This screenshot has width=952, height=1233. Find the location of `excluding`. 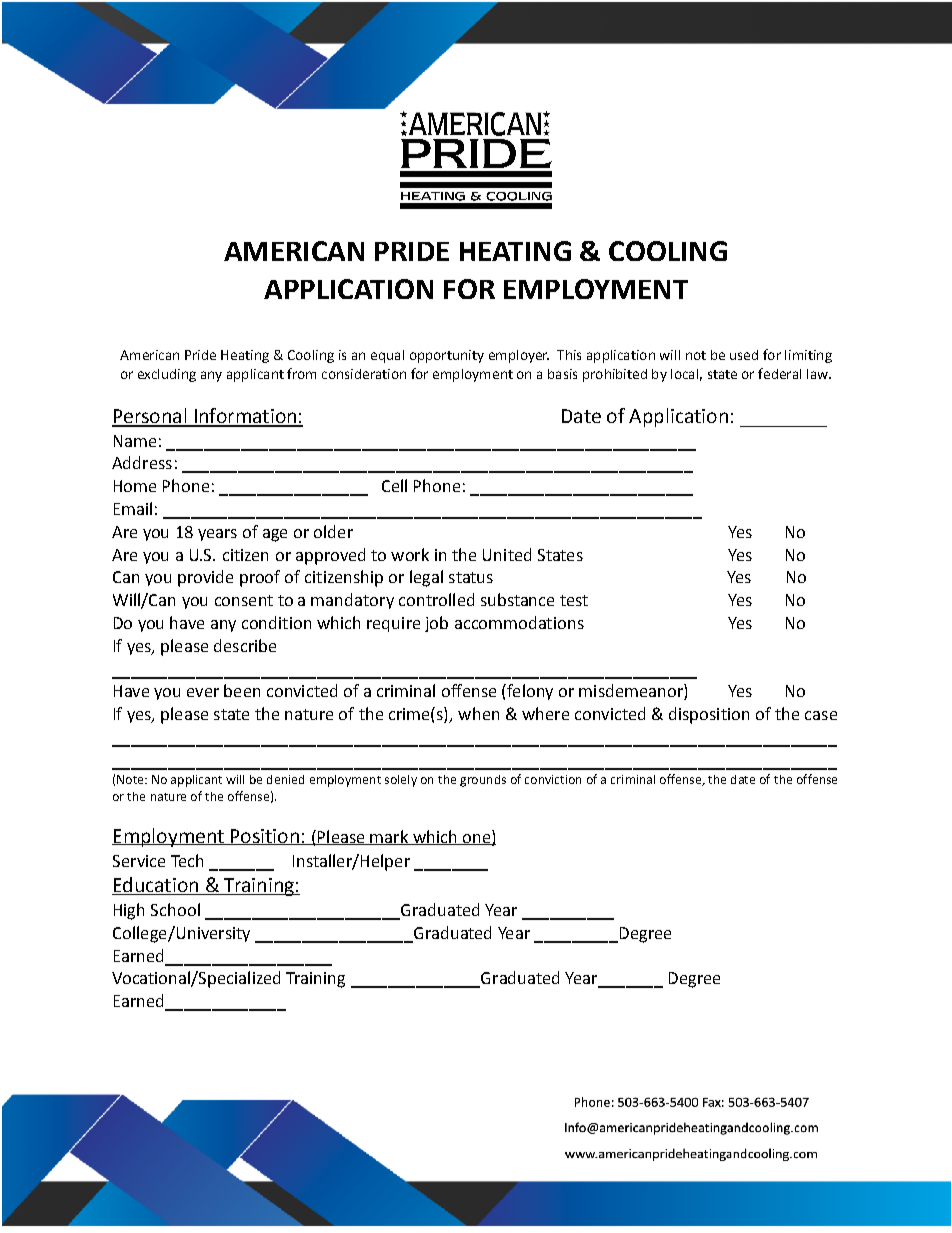

excluding is located at coordinates (167, 375).
